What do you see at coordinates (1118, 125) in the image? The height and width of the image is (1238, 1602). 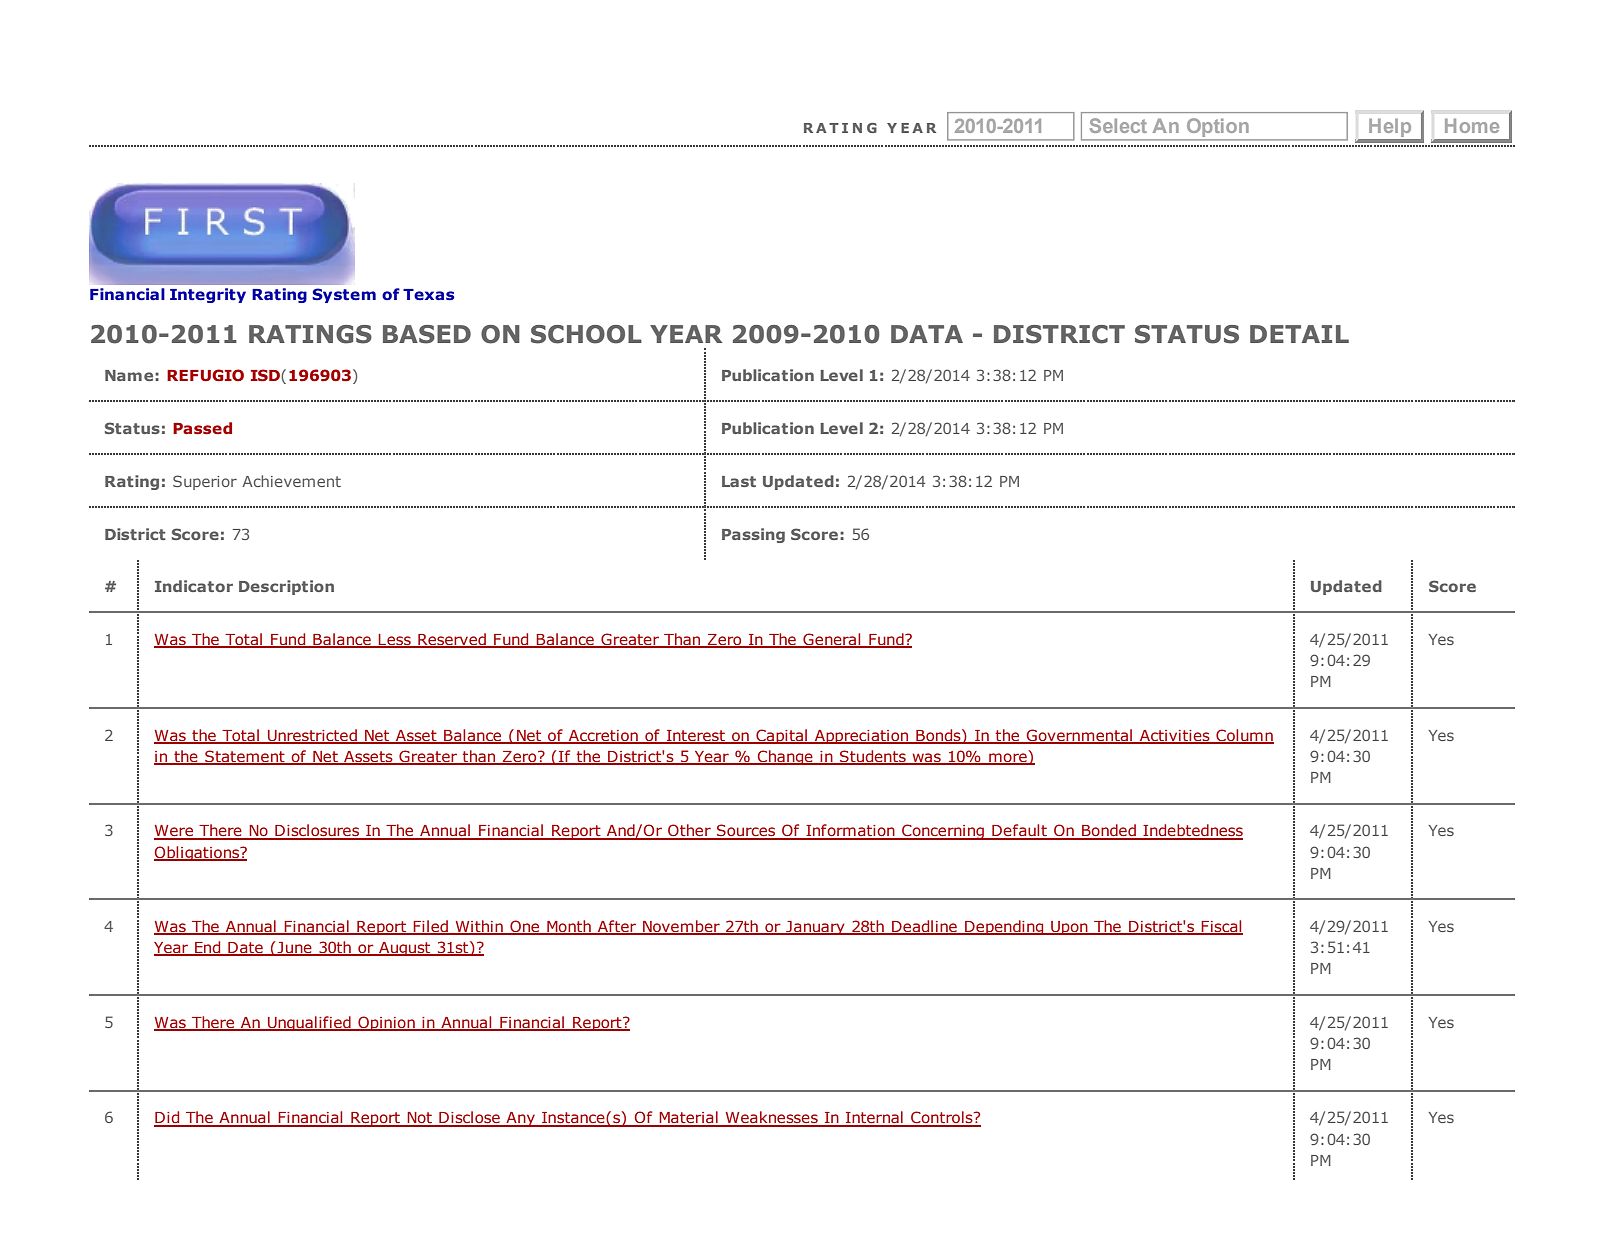 I see `Select` at bounding box center [1118, 125].
